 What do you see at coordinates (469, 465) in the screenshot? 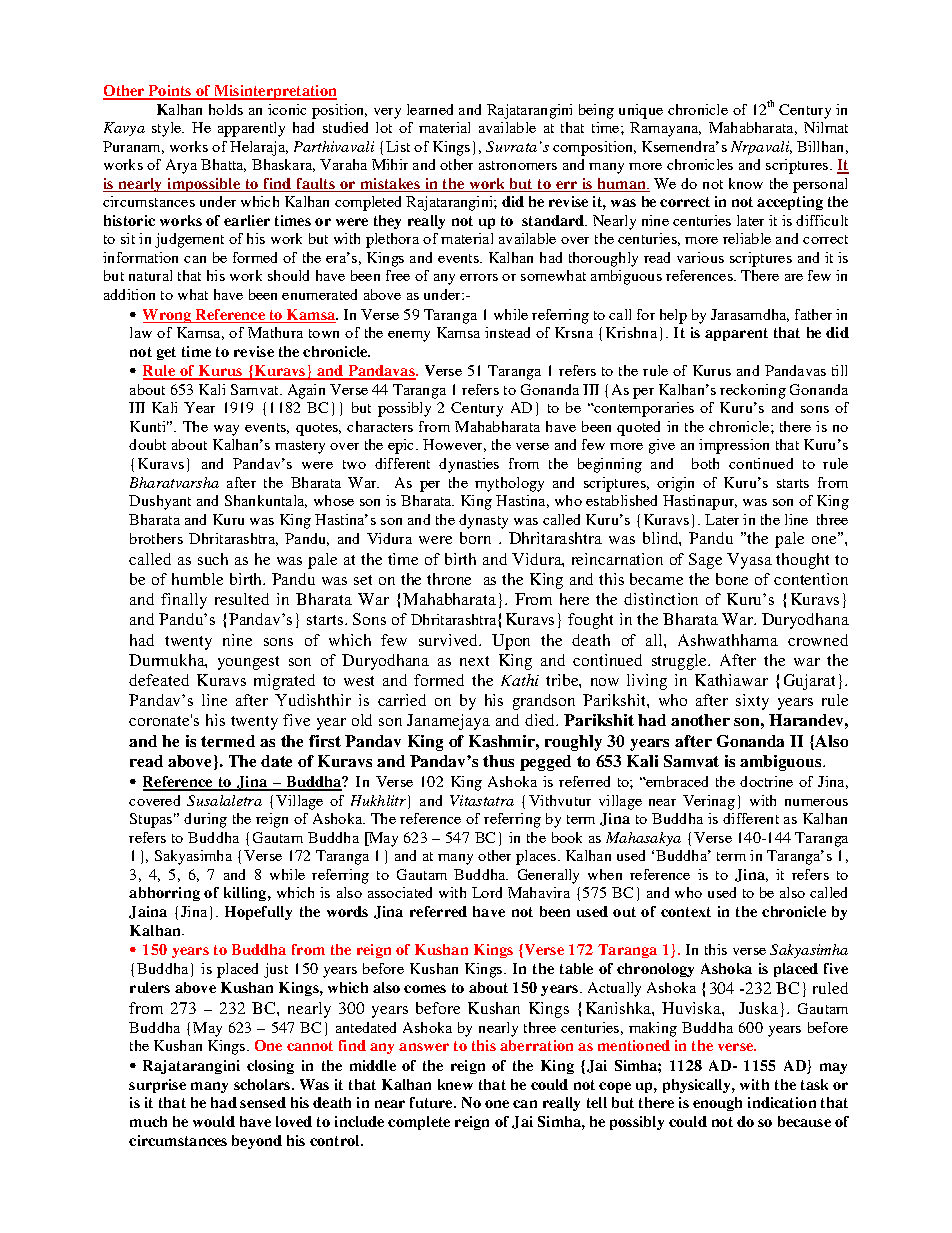
I see `dynasties` at bounding box center [469, 465].
